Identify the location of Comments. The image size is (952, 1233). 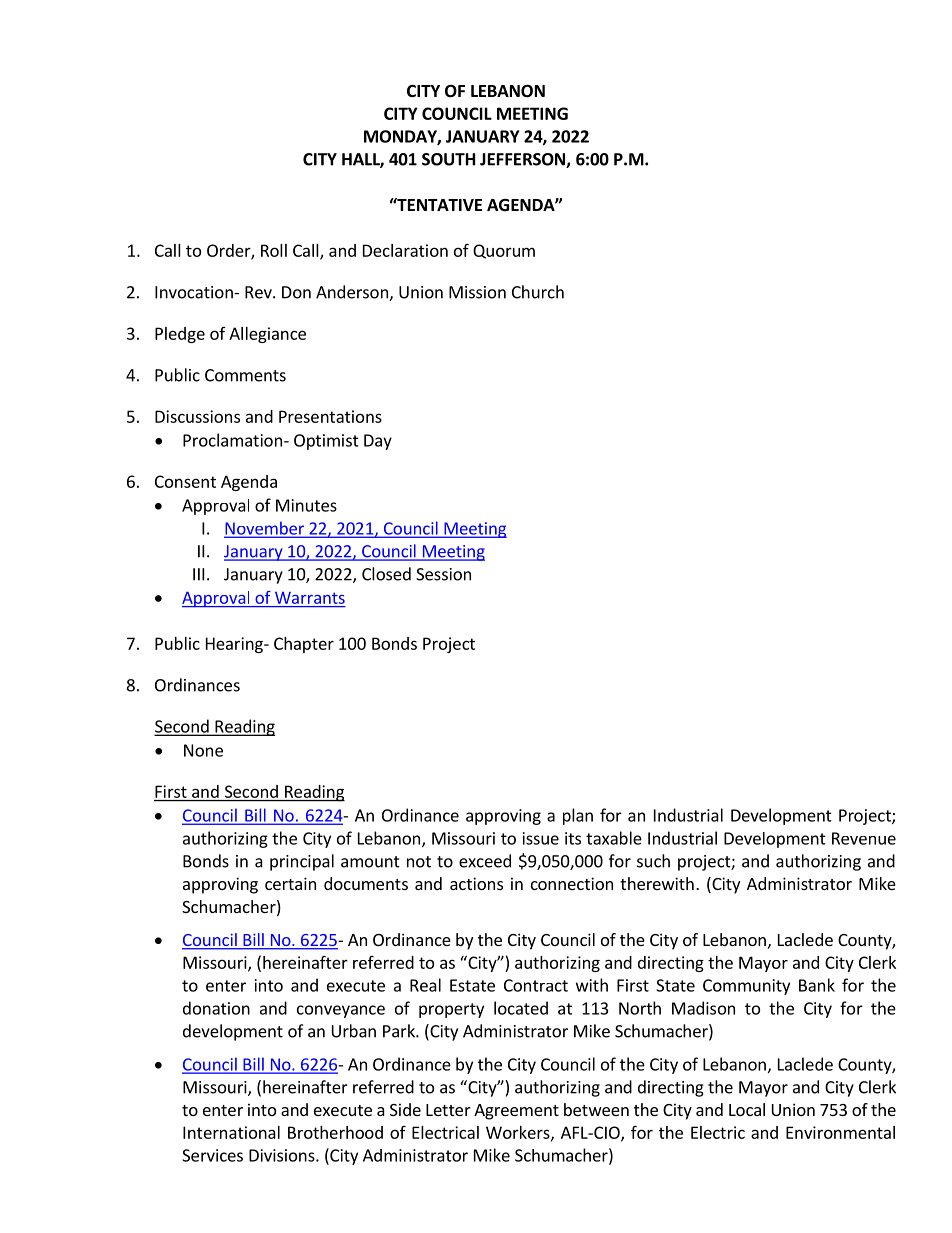
(245, 375).
